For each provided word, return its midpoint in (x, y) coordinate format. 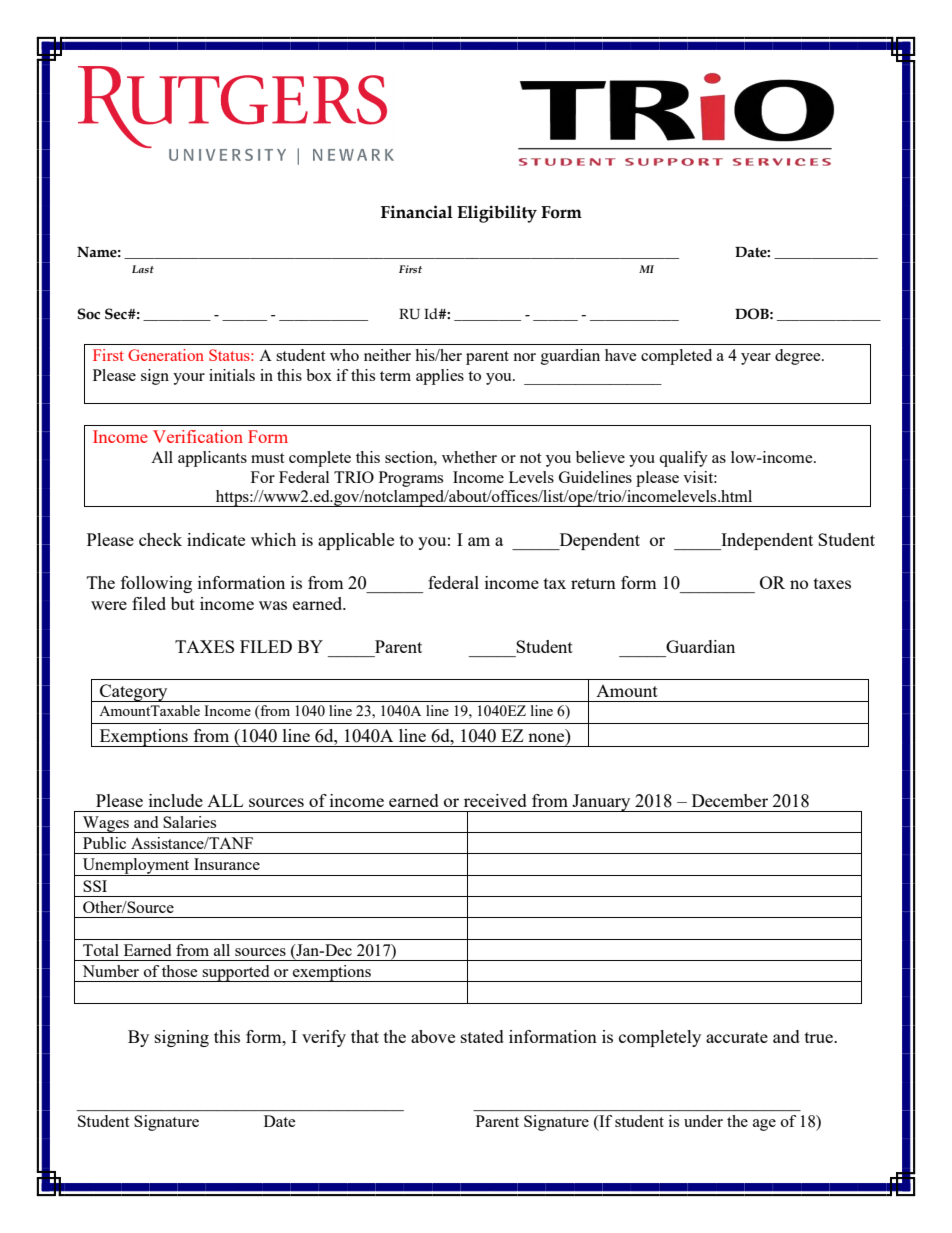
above (433, 1036)
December (730, 800)
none (546, 737)
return (593, 583)
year (756, 359)
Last (143, 269)
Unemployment (136, 867)
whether (469, 457)
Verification (198, 436)
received (495, 800)
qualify (683, 459)
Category (134, 693)
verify (324, 1038)
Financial (417, 212)
